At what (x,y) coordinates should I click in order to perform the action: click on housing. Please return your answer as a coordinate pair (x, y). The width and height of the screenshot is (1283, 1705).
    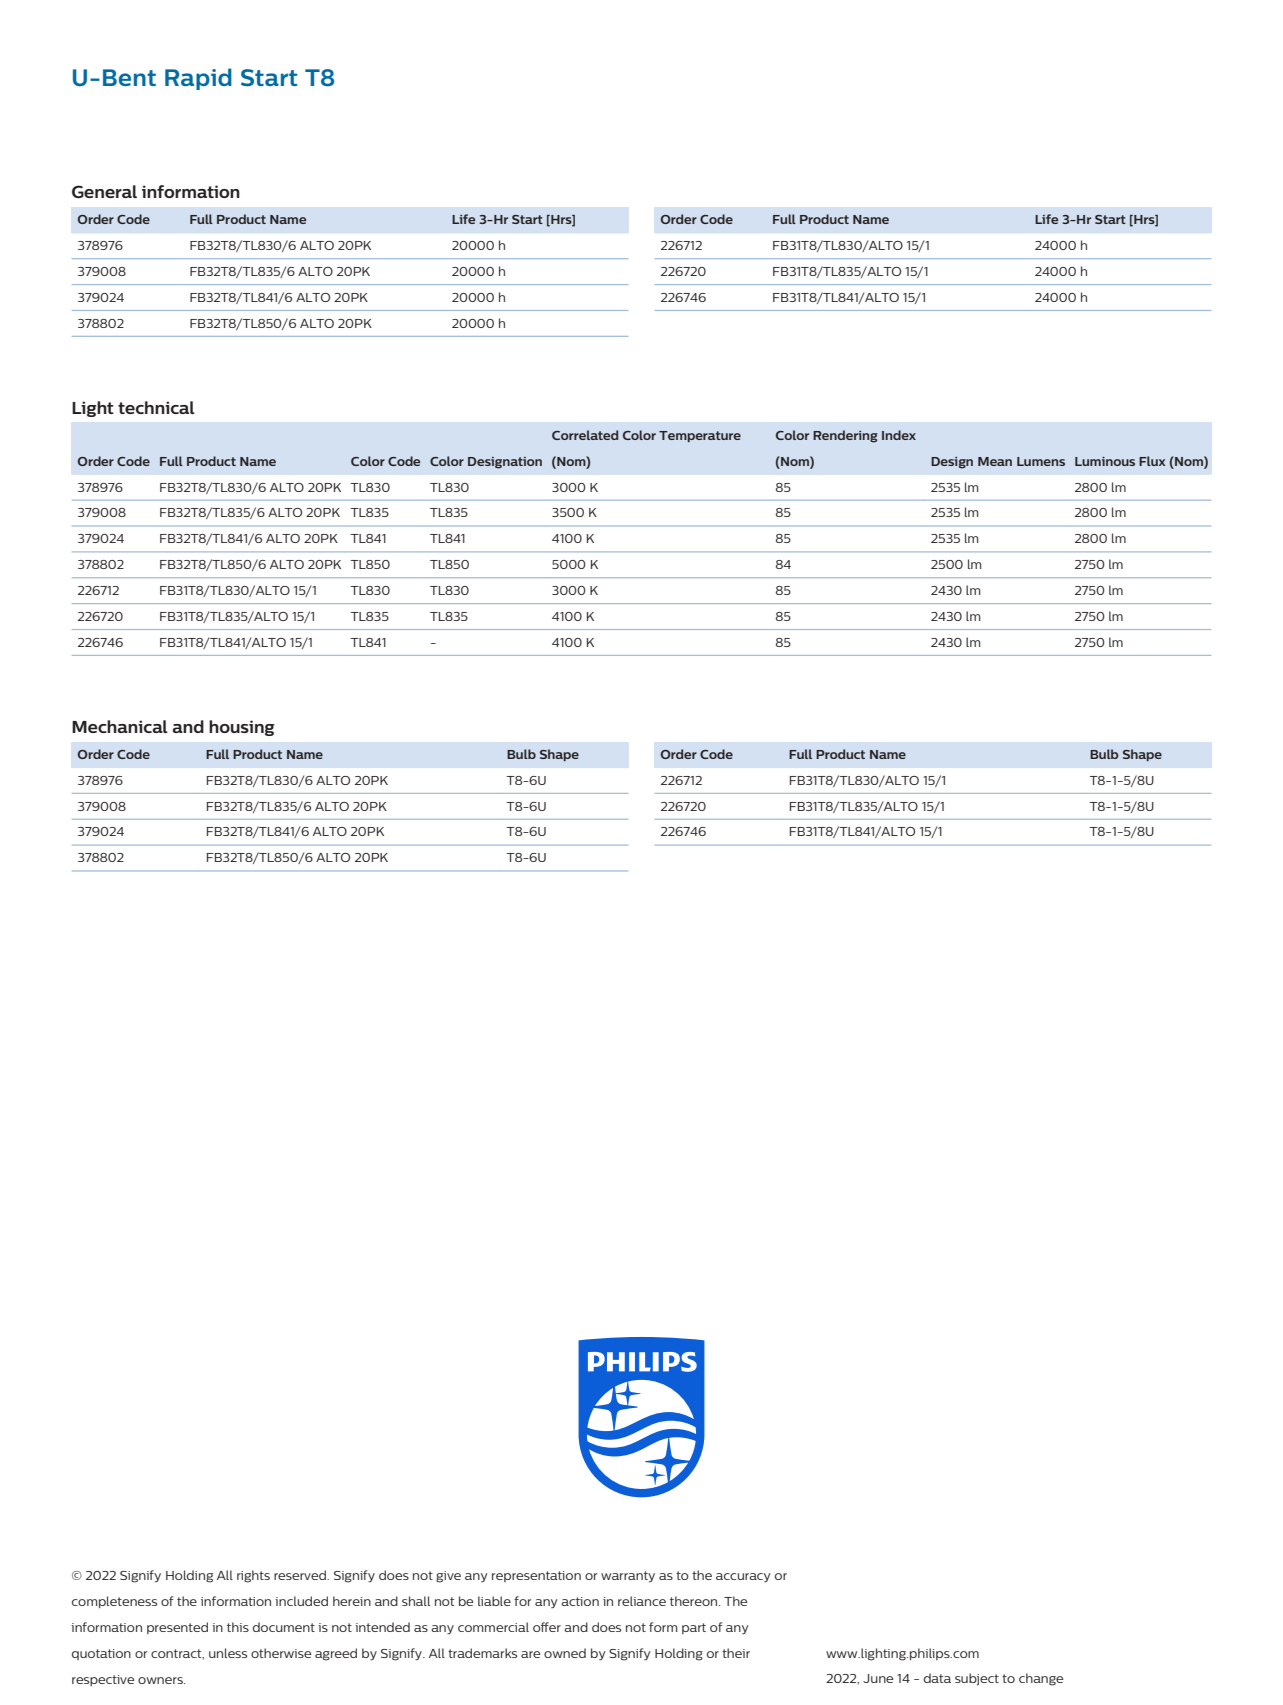
    Looking at the image, I should click on (241, 728).
